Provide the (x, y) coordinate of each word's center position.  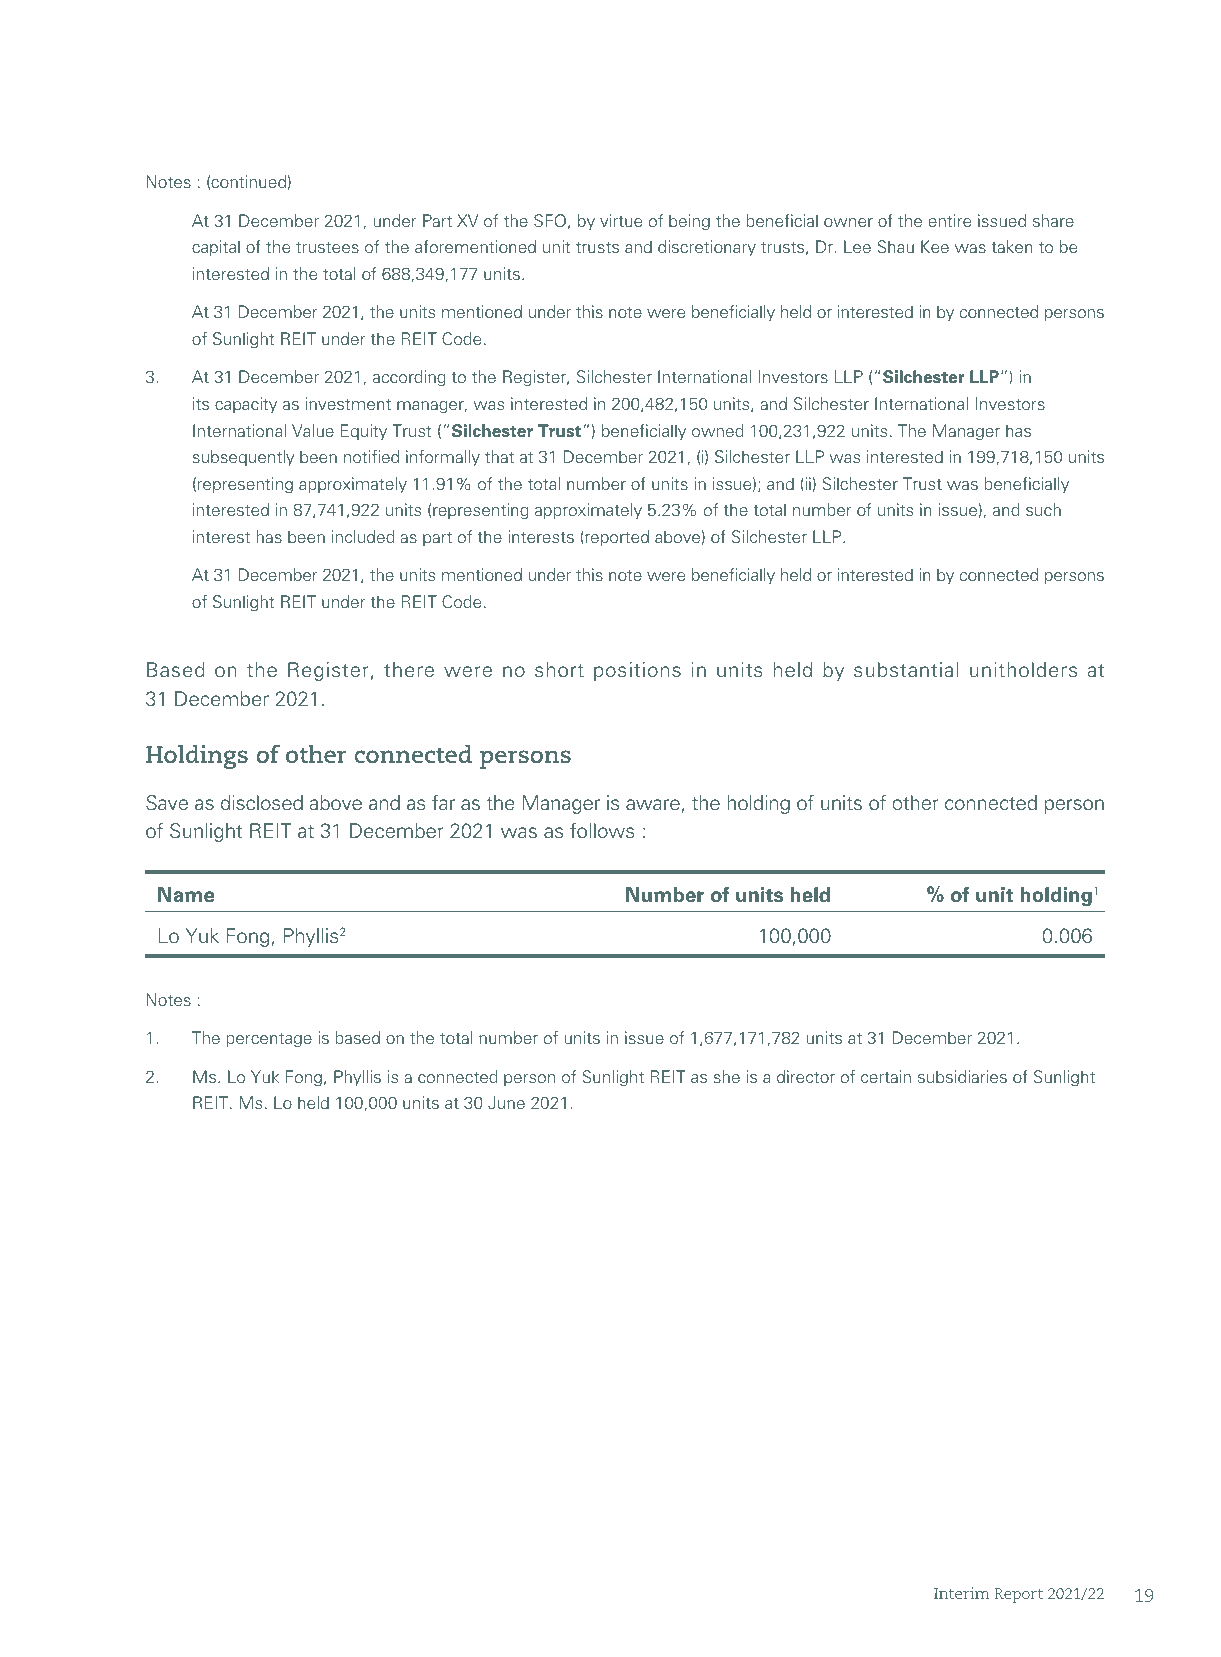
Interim (961, 1593)
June (506, 1102)
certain (886, 1076)
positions (637, 671)
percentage (269, 1040)
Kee (935, 246)
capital (216, 248)
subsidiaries (962, 1076)
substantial (906, 670)
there (409, 670)
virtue (621, 220)
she (727, 1076)
